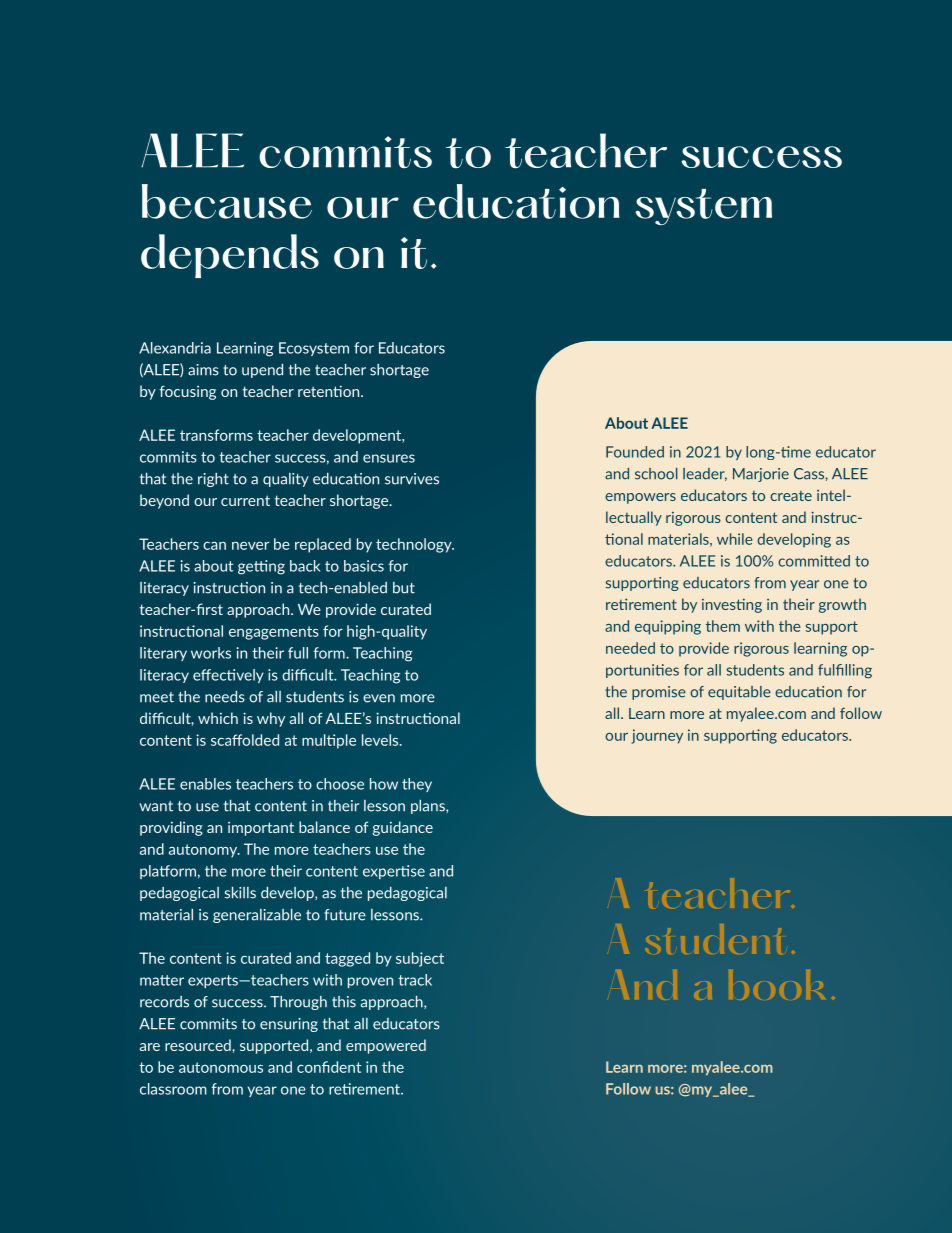 This image has height=1233, width=952. I want to click on focusing, so click(187, 392).
